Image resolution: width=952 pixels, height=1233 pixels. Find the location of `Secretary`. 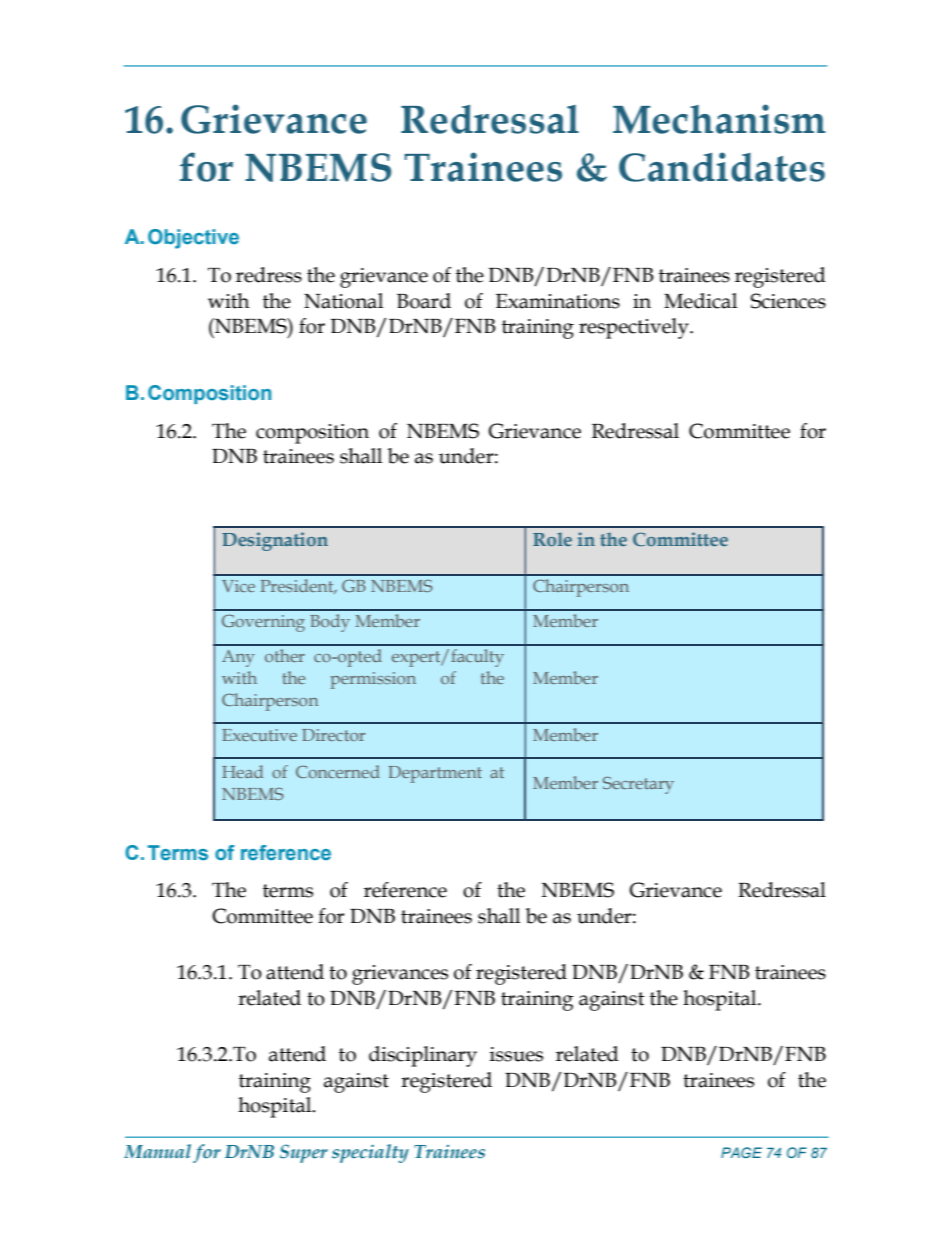

Secretary is located at coordinates (638, 785).
